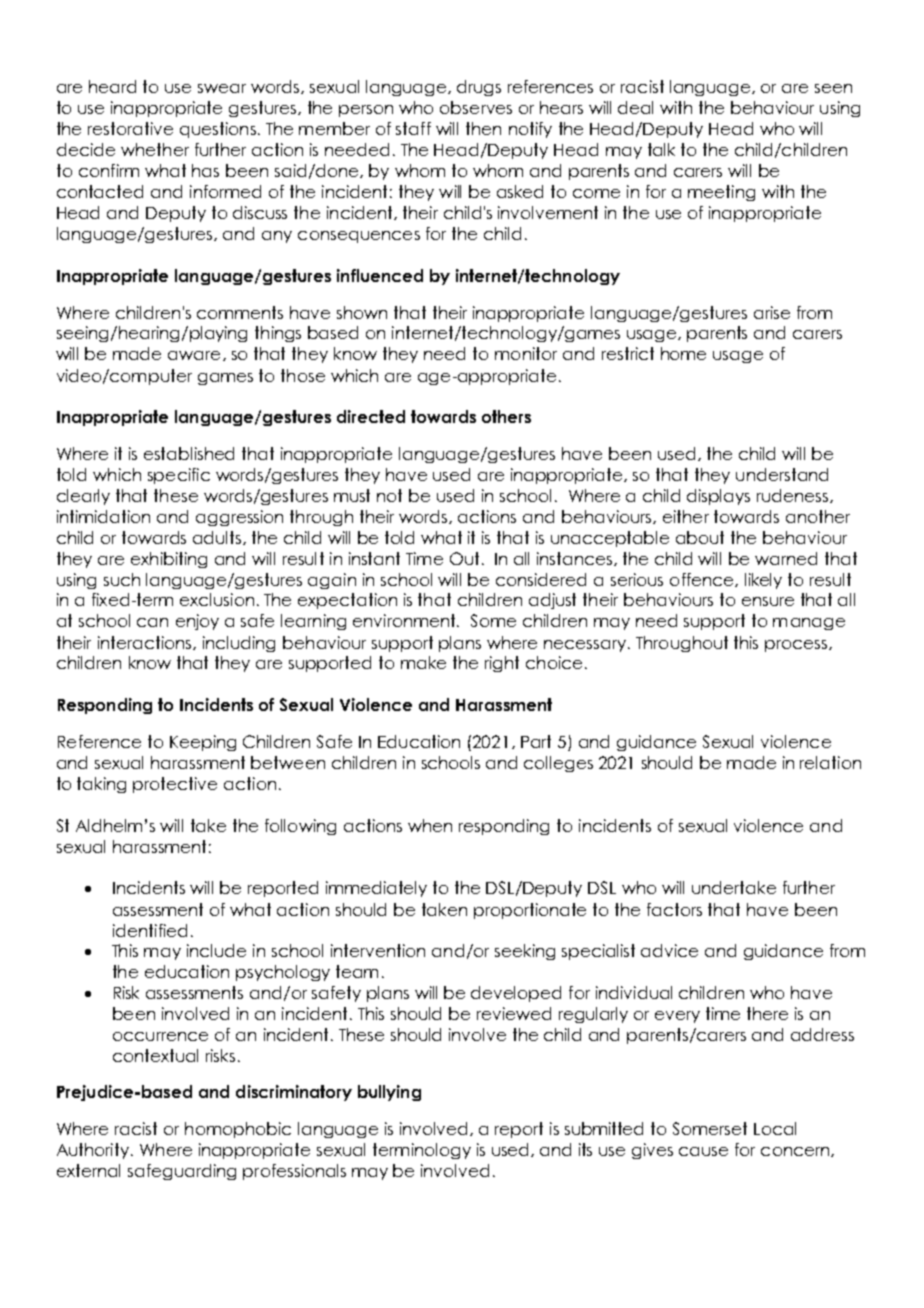 This document has width=924, height=1308. What do you see at coordinates (661, 149) in the document?
I see `talk` at bounding box center [661, 149].
